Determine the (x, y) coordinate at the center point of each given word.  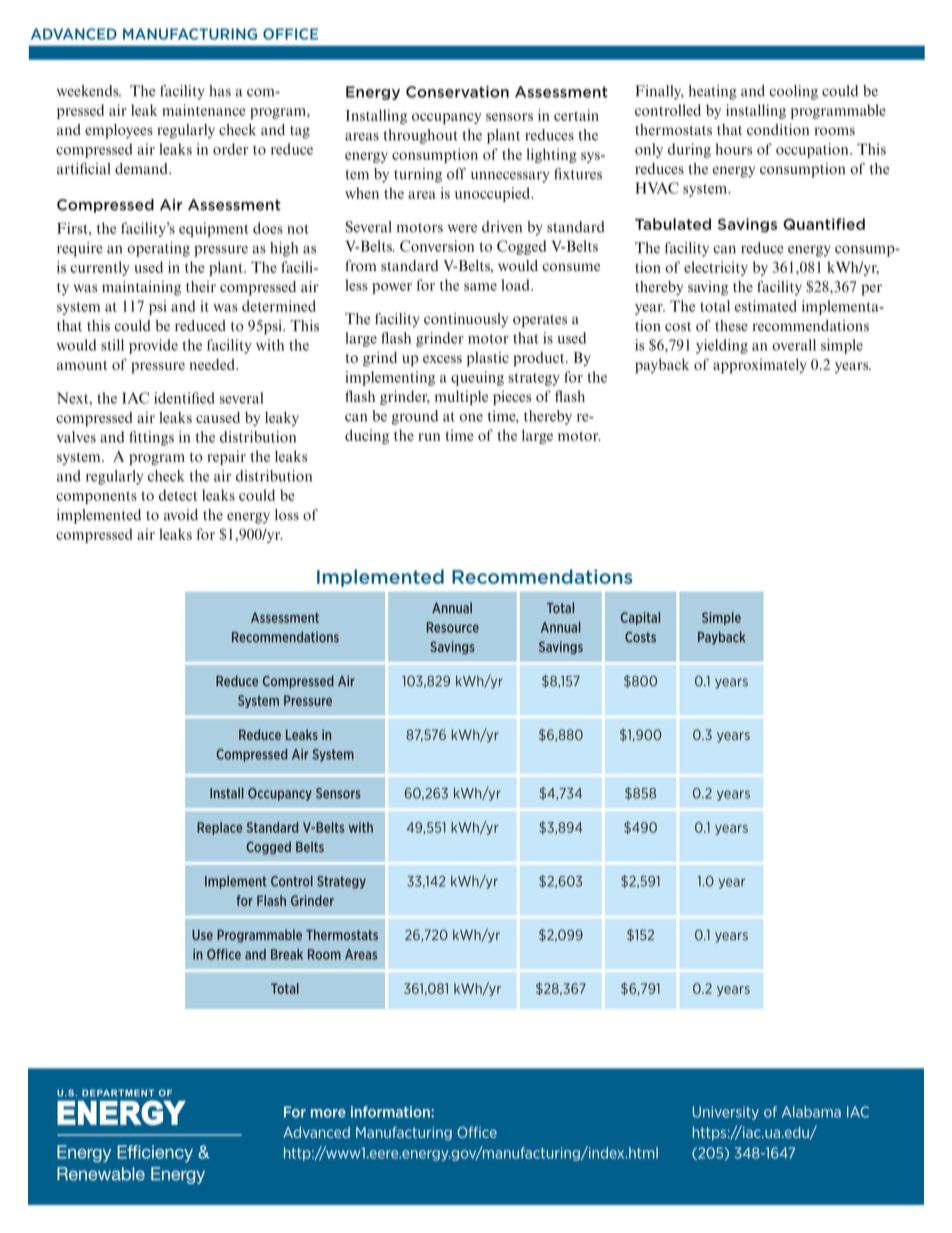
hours (734, 149)
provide (153, 346)
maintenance (204, 110)
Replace (220, 828)
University (726, 1113)
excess (442, 359)
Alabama (811, 1112)
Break (287, 954)
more (328, 1113)
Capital (640, 618)
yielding (722, 346)
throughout (420, 136)
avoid (181, 515)
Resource (453, 627)
